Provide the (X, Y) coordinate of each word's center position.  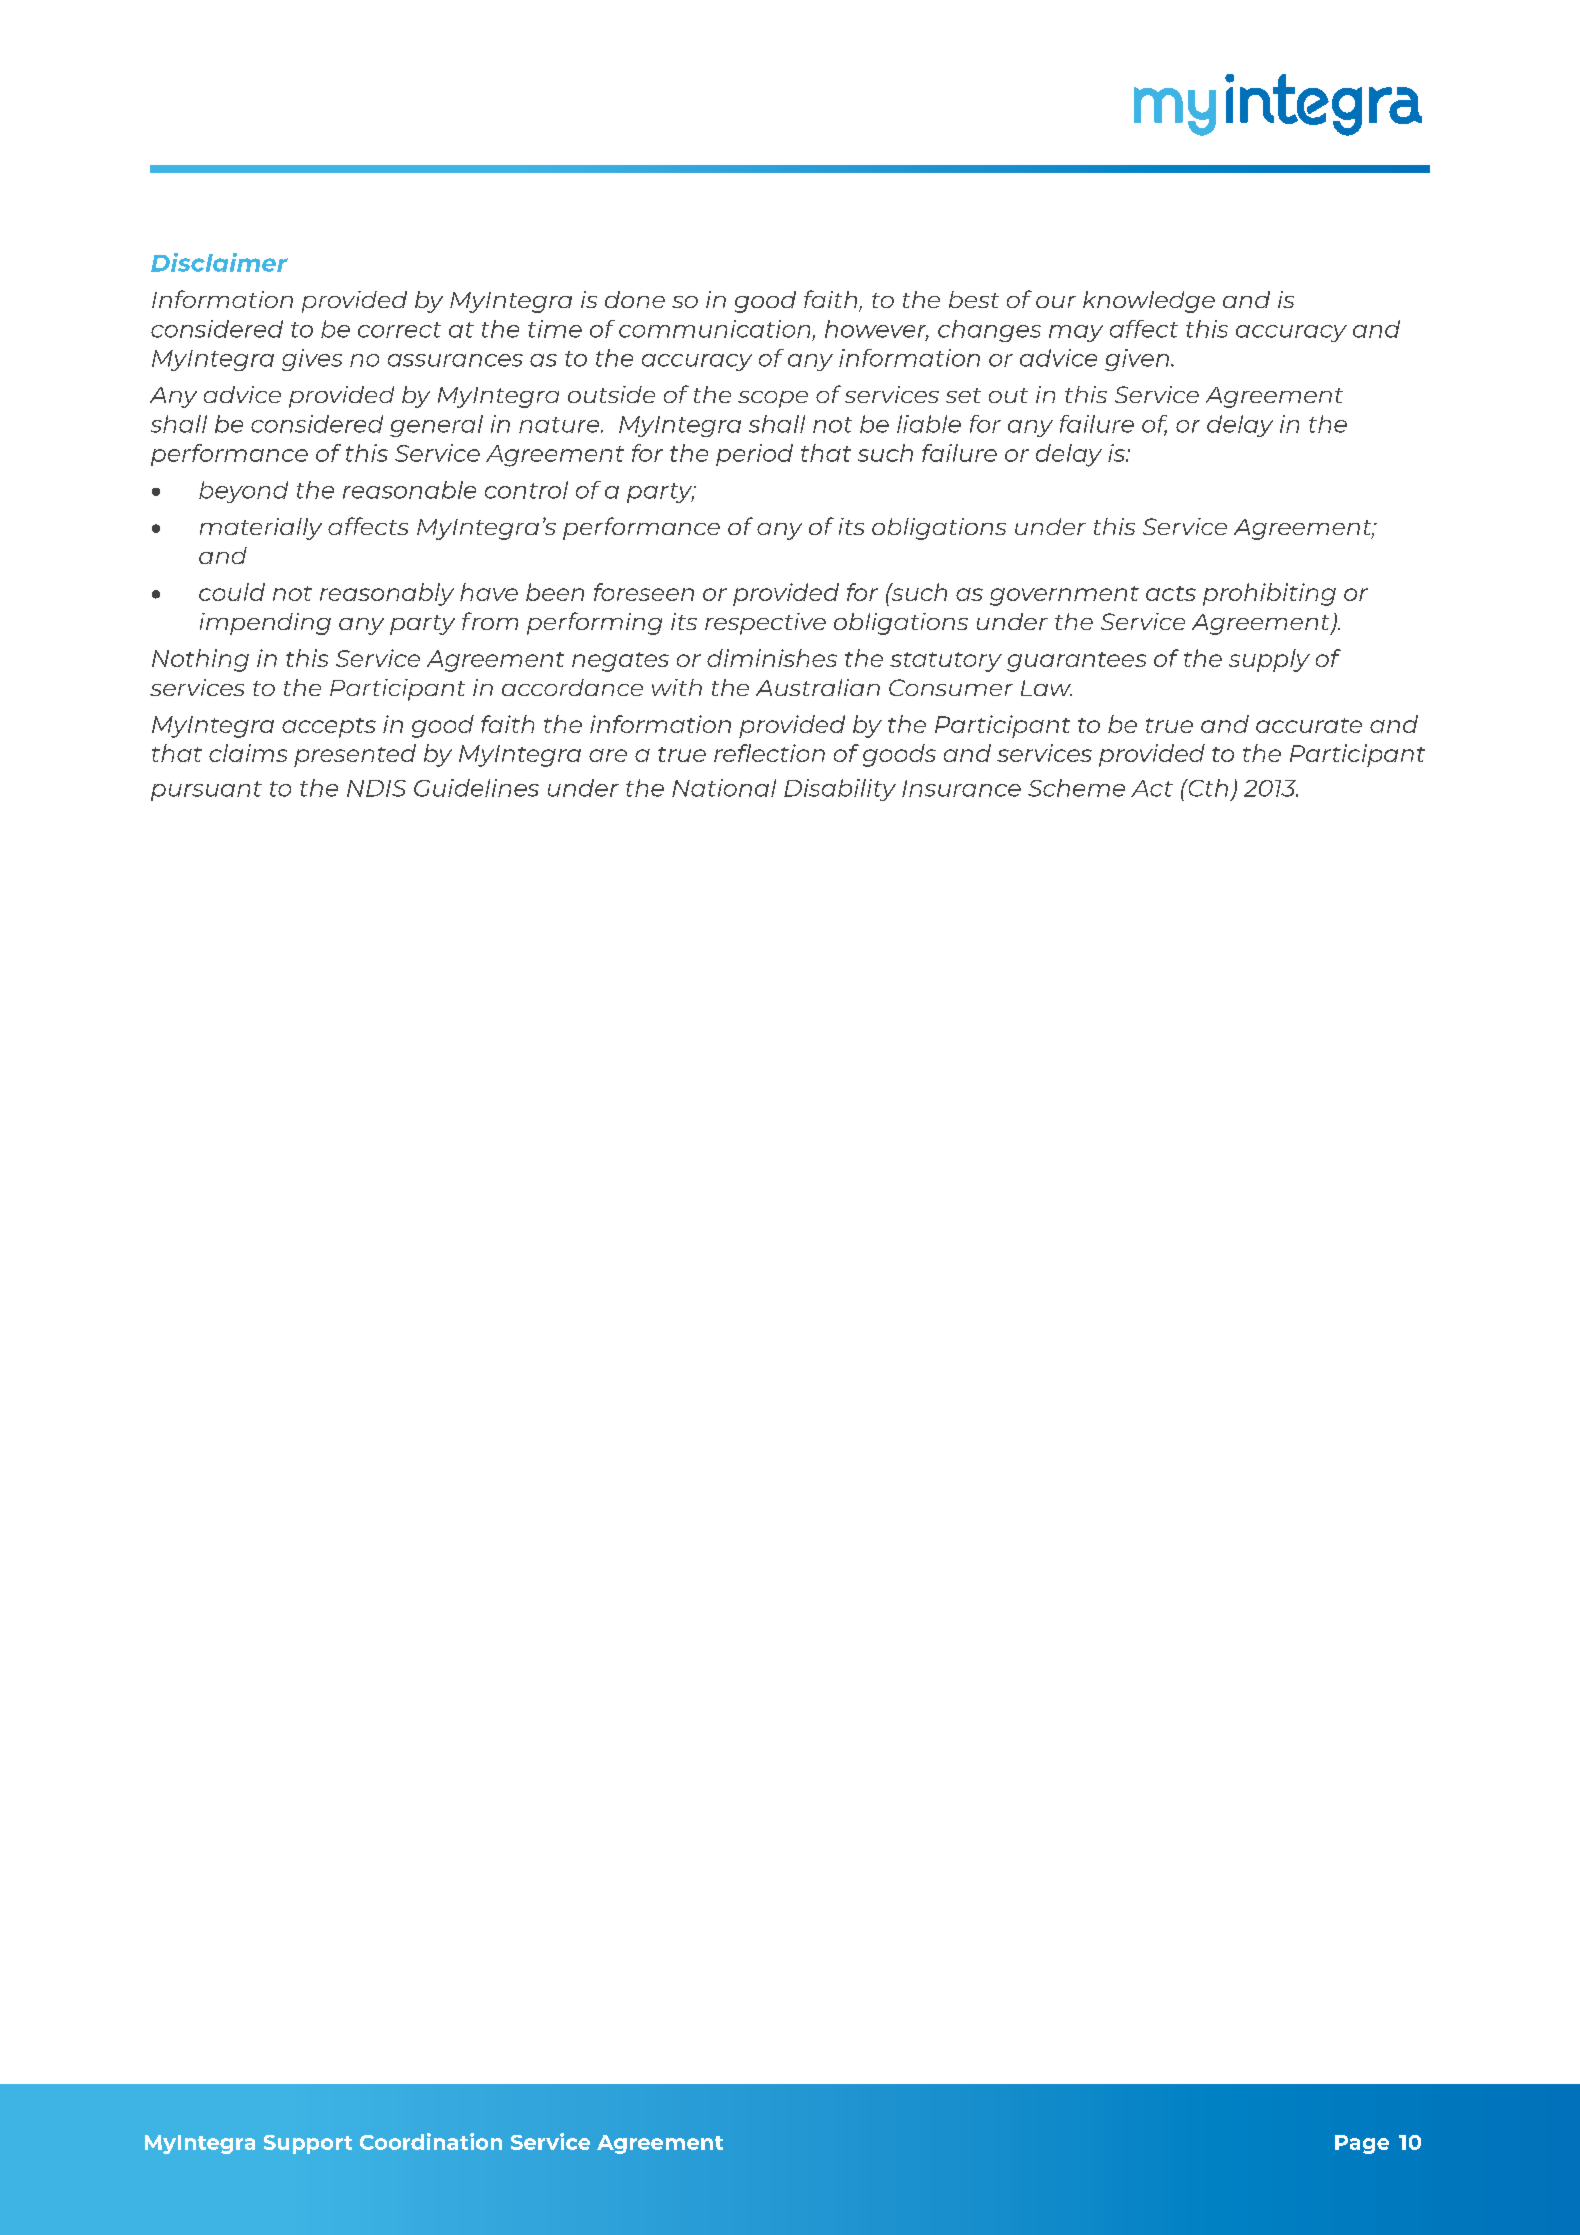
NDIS (376, 788)
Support (308, 2144)
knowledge (1149, 302)
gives (312, 360)
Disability (840, 790)
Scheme (1076, 788)
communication (714, 329)
